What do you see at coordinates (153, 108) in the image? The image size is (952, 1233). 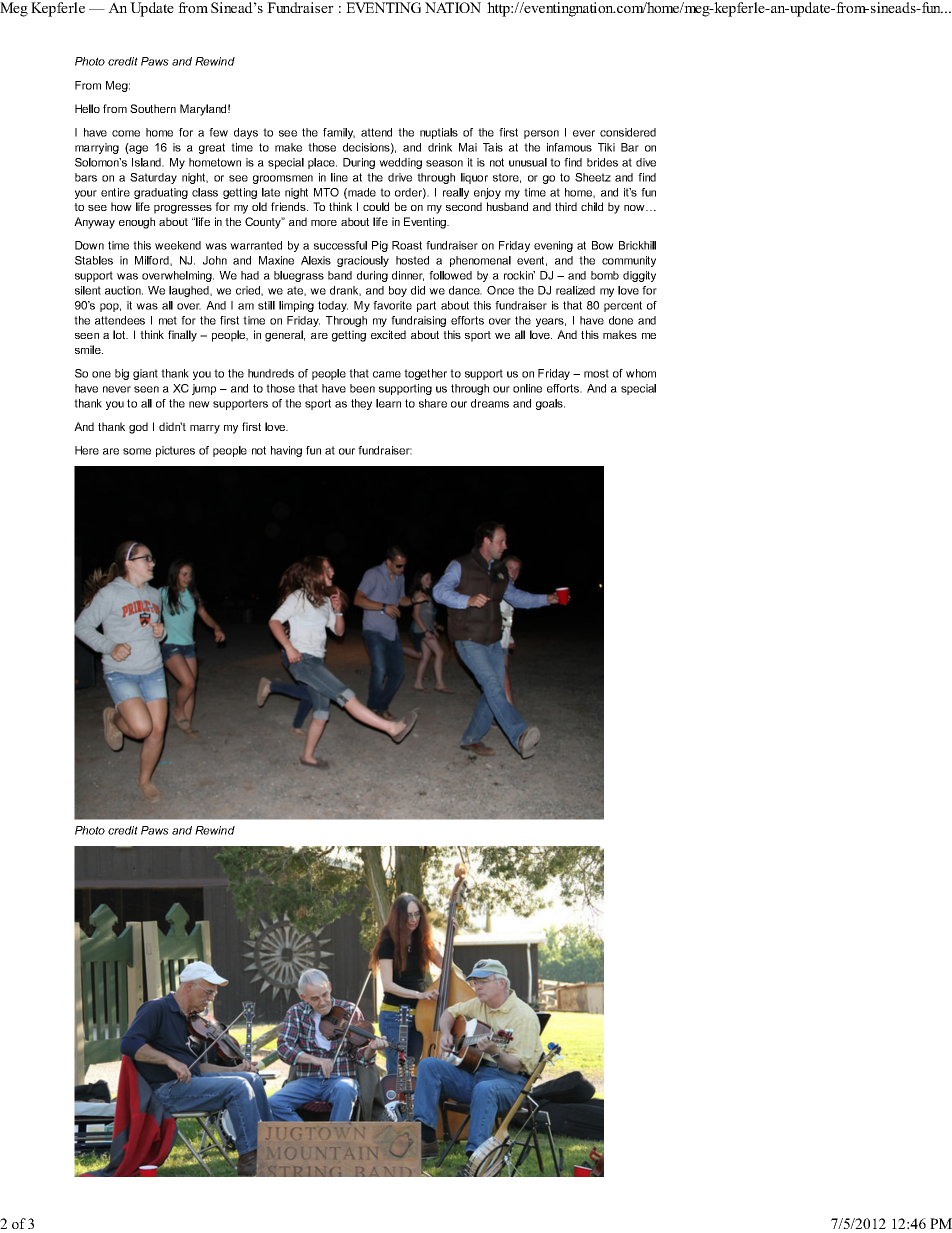 I see `Southern` at bounding box center [153, 108].
